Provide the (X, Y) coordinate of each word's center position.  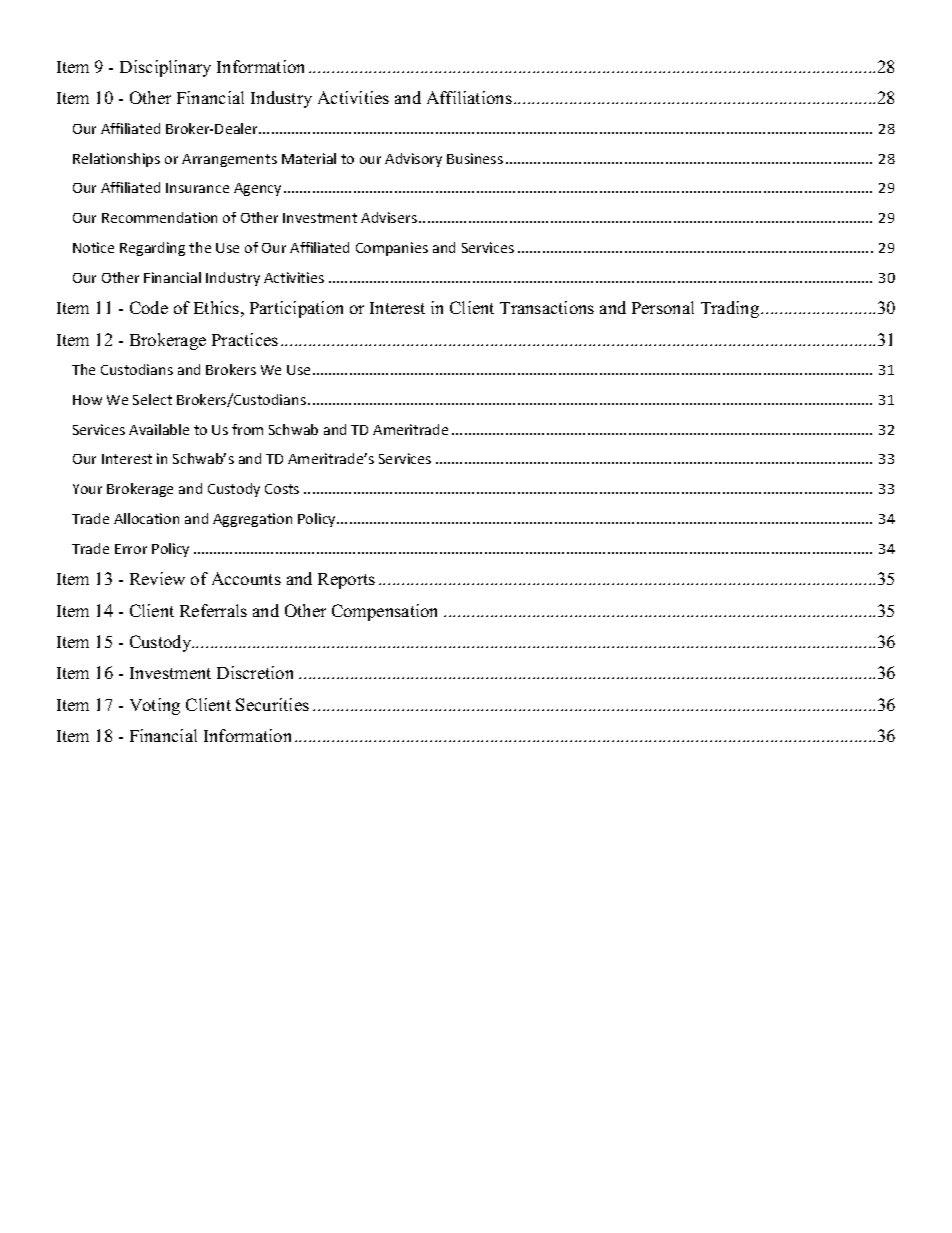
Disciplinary (165, 68)
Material (309, 158)
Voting (155, 706)
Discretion (255, 672)
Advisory (413, 160)
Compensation (384, 612)
